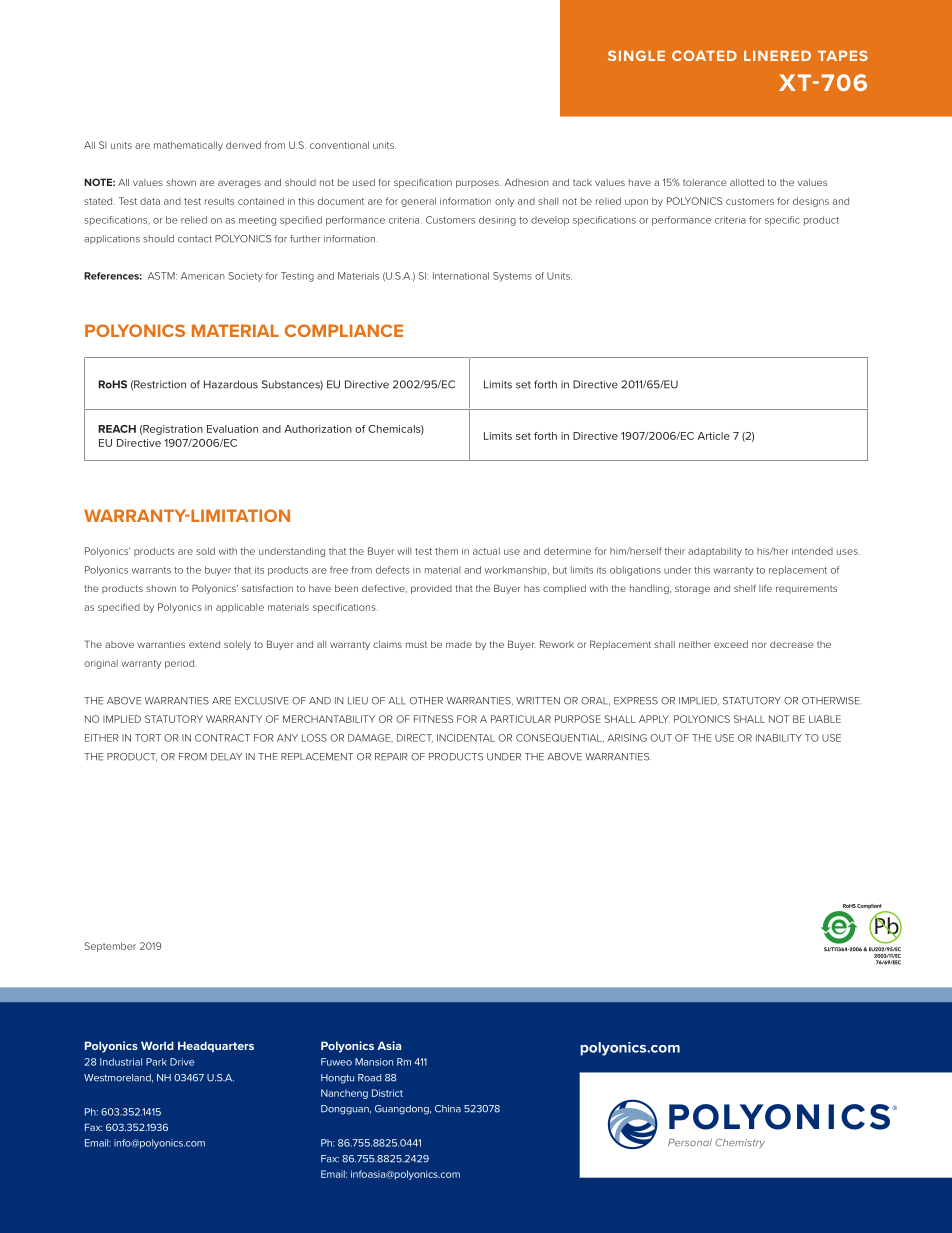 The image size is (952, 1233). Describe the element at coordinates (243, 145) in the screenshot. I see `derived` at that location.
